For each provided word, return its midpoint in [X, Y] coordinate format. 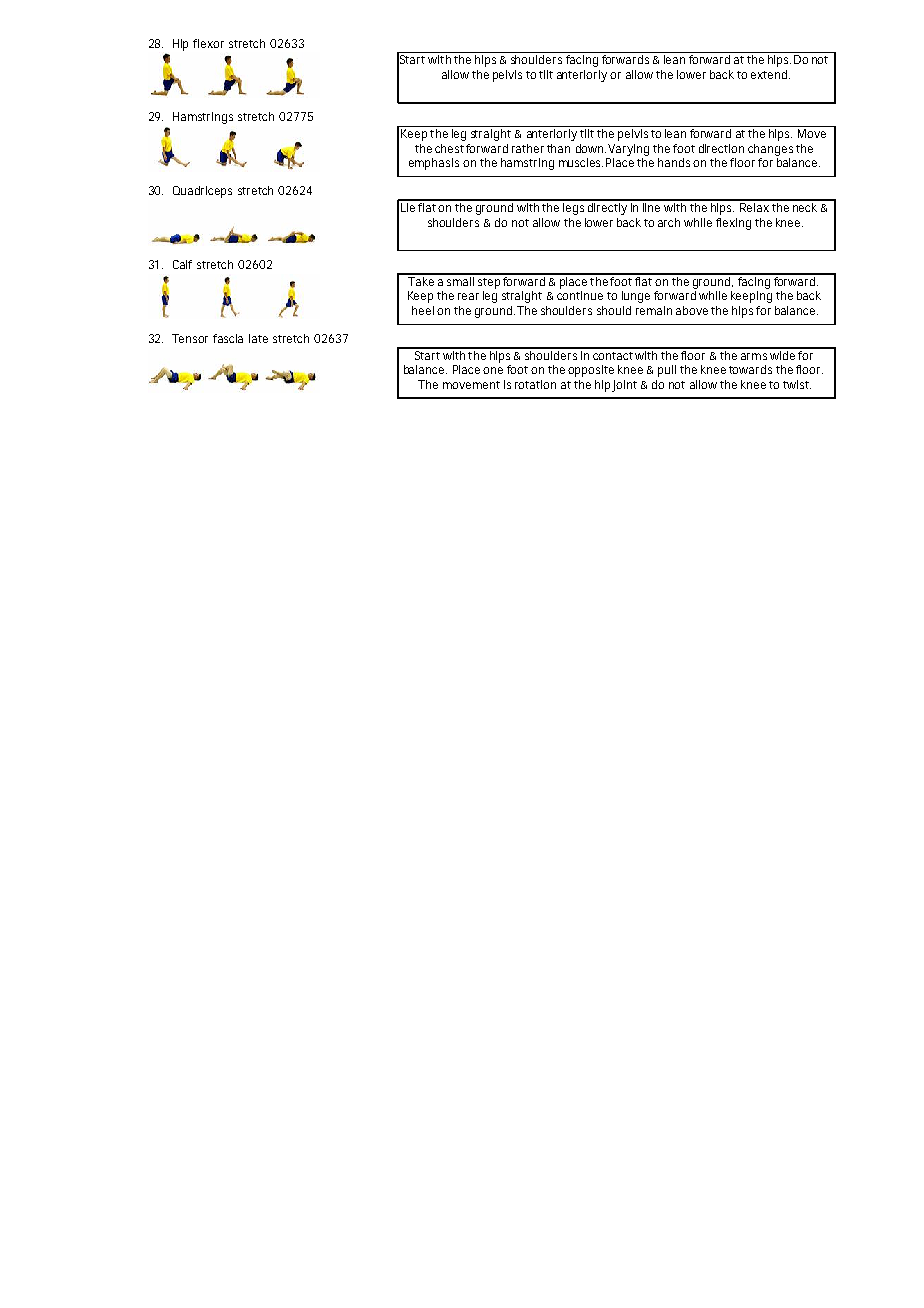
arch [669, 222]
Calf [182, 264]
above [692, 310]
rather [528, 148]
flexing [733, 224]
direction [721, 148]
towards [750, 369]
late [258, 338]
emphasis [434, 164]
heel [423, 310]
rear [468, 296]
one [493, 370]
